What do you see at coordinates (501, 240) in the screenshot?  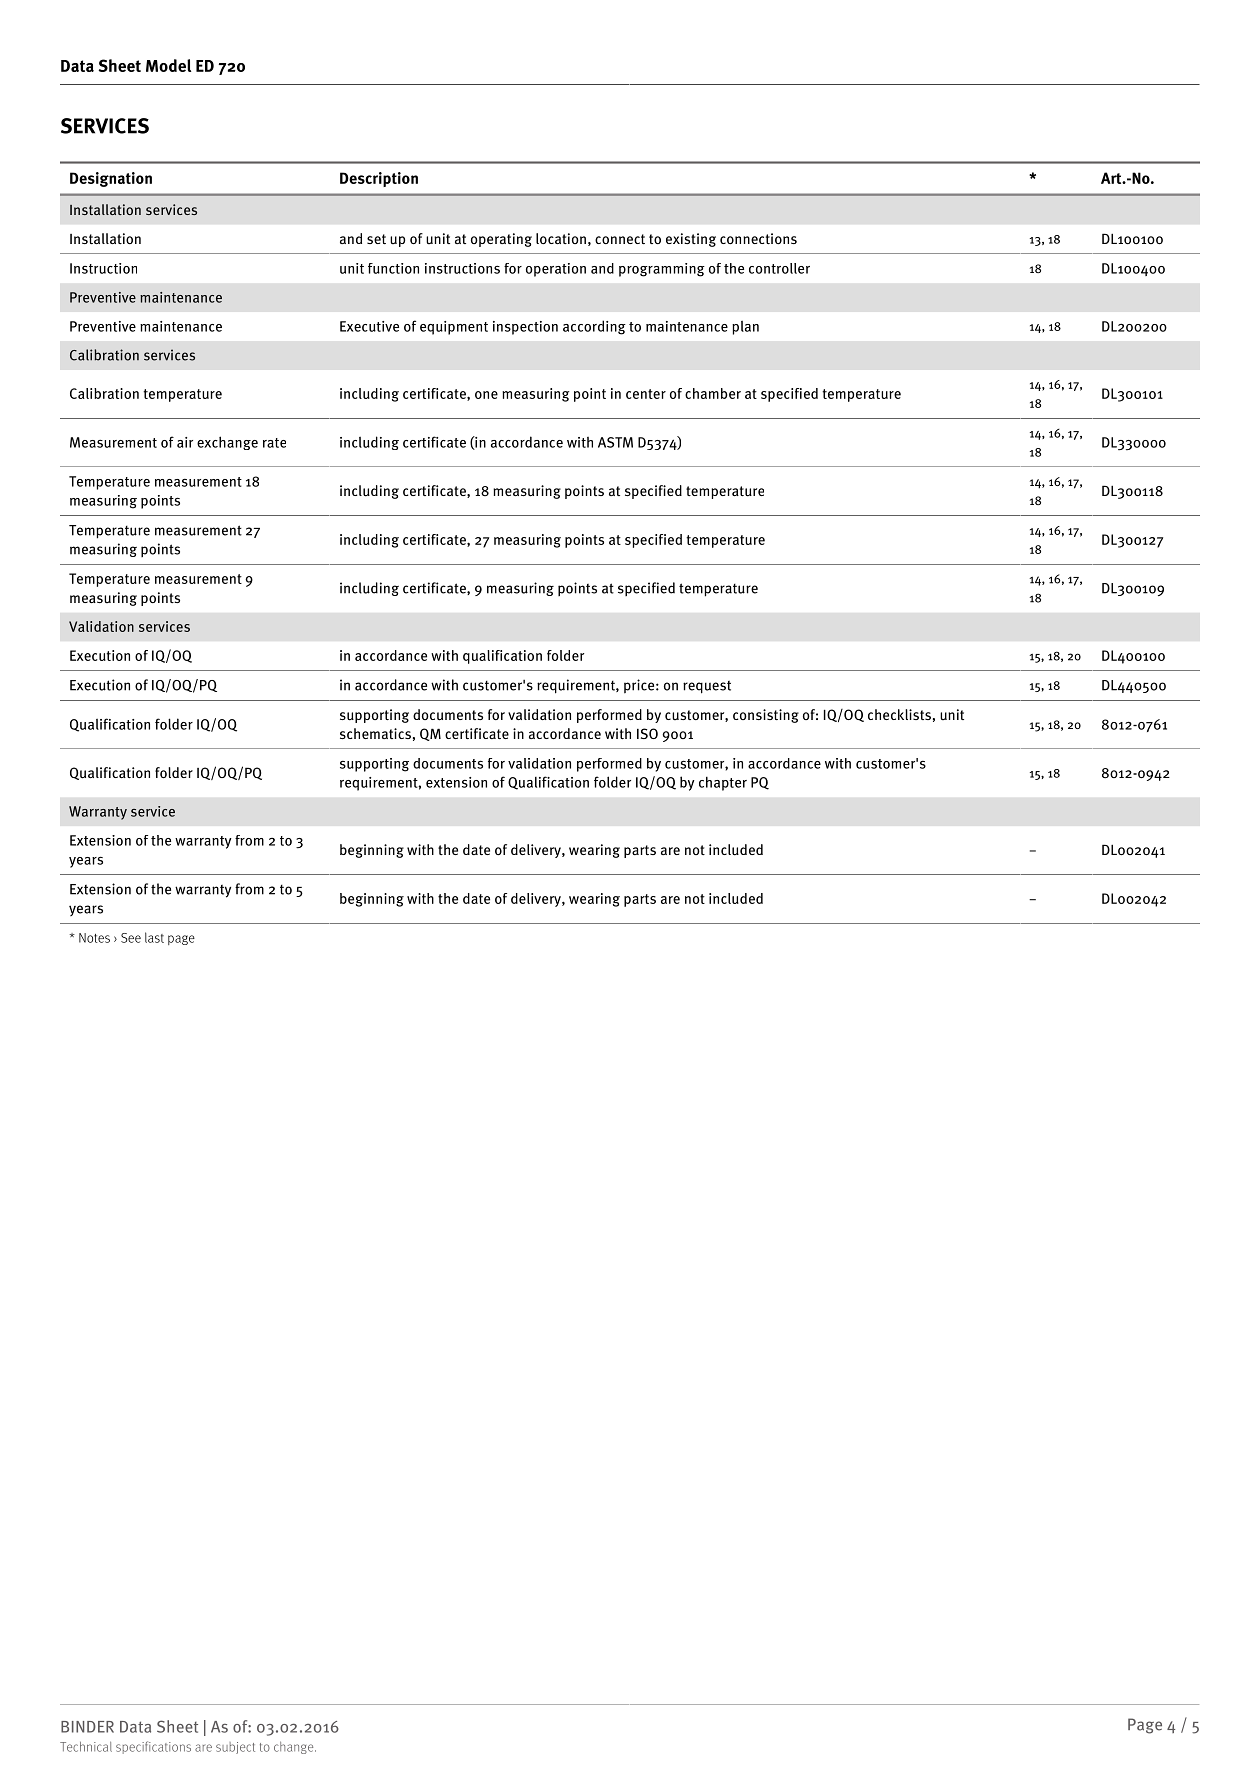 I see `operating` at bounding box center [501, 240].
